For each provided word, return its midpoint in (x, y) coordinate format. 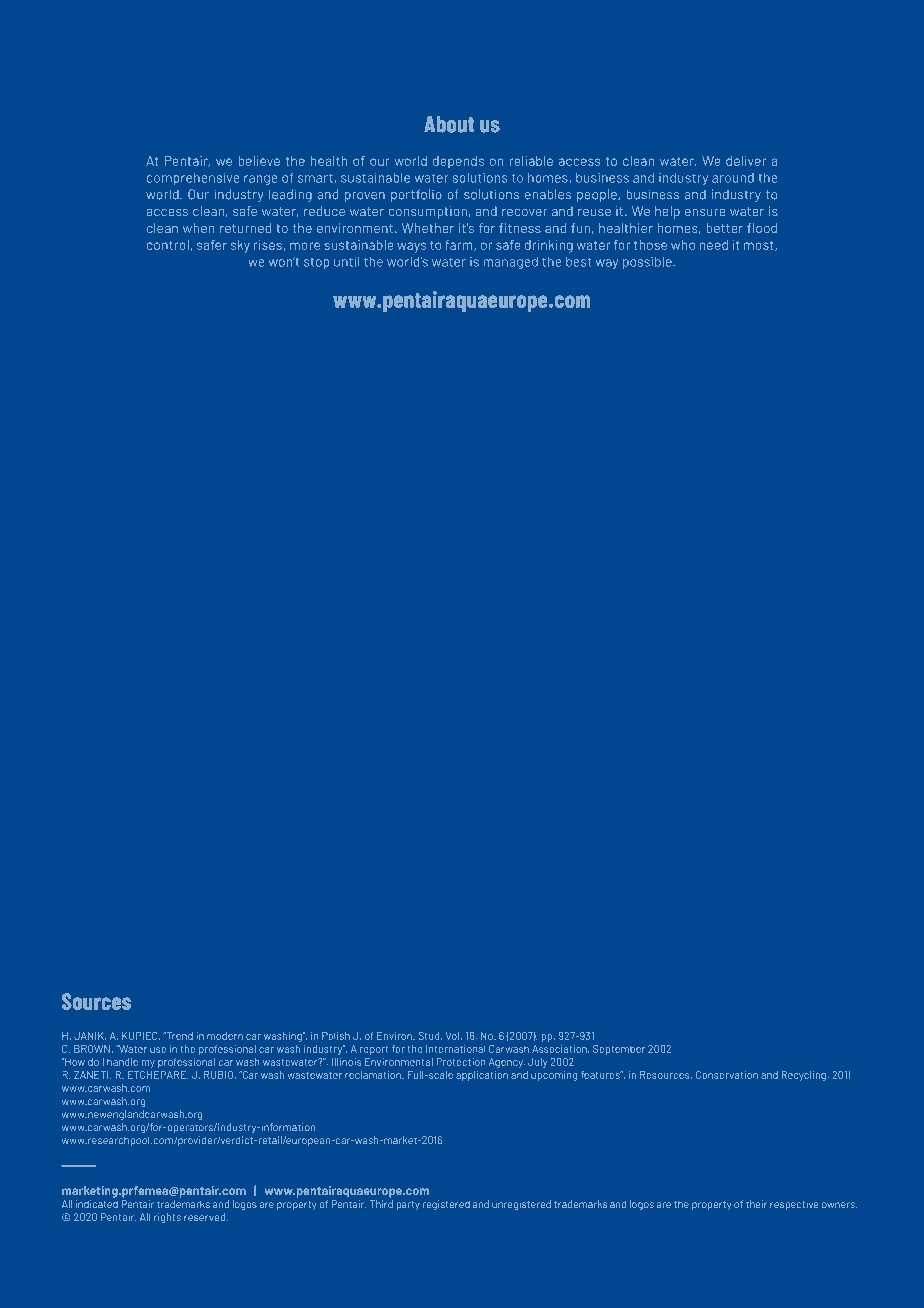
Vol (452, 1036)
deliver (746, 161)
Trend (178, 1036)
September (619, 1050)
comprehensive (193, 179)
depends (458, 162)
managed (510, 263)
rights (167, 1218)
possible (648, 263)
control (168, 245)
